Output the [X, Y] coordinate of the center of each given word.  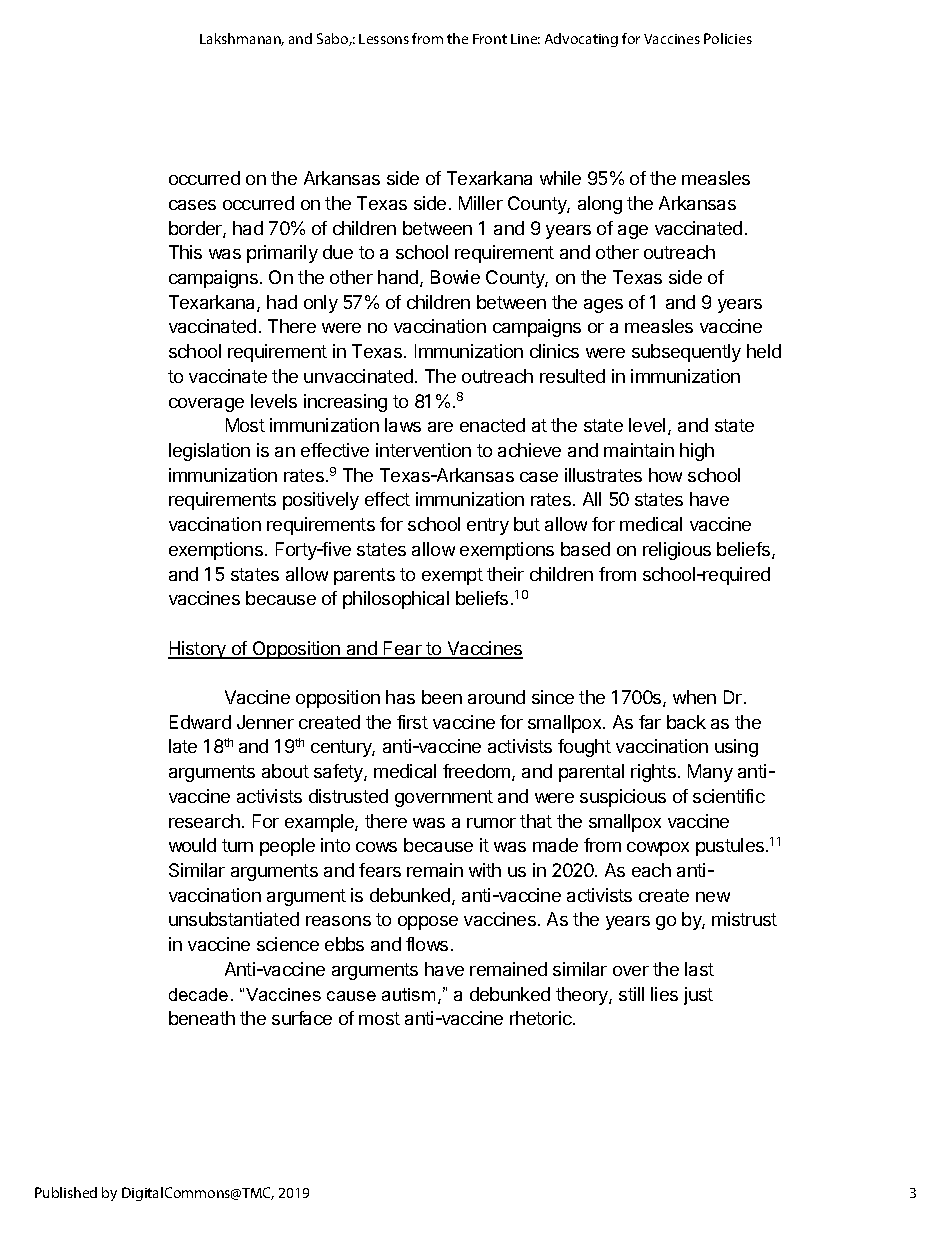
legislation [209, 452]
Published [66, 1192]
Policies [728, 38]
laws [403, 425]
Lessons [384, 39]
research [204, 821]
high [697, 452]
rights [653, 773]
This [185, 252]
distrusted [348, 796]
